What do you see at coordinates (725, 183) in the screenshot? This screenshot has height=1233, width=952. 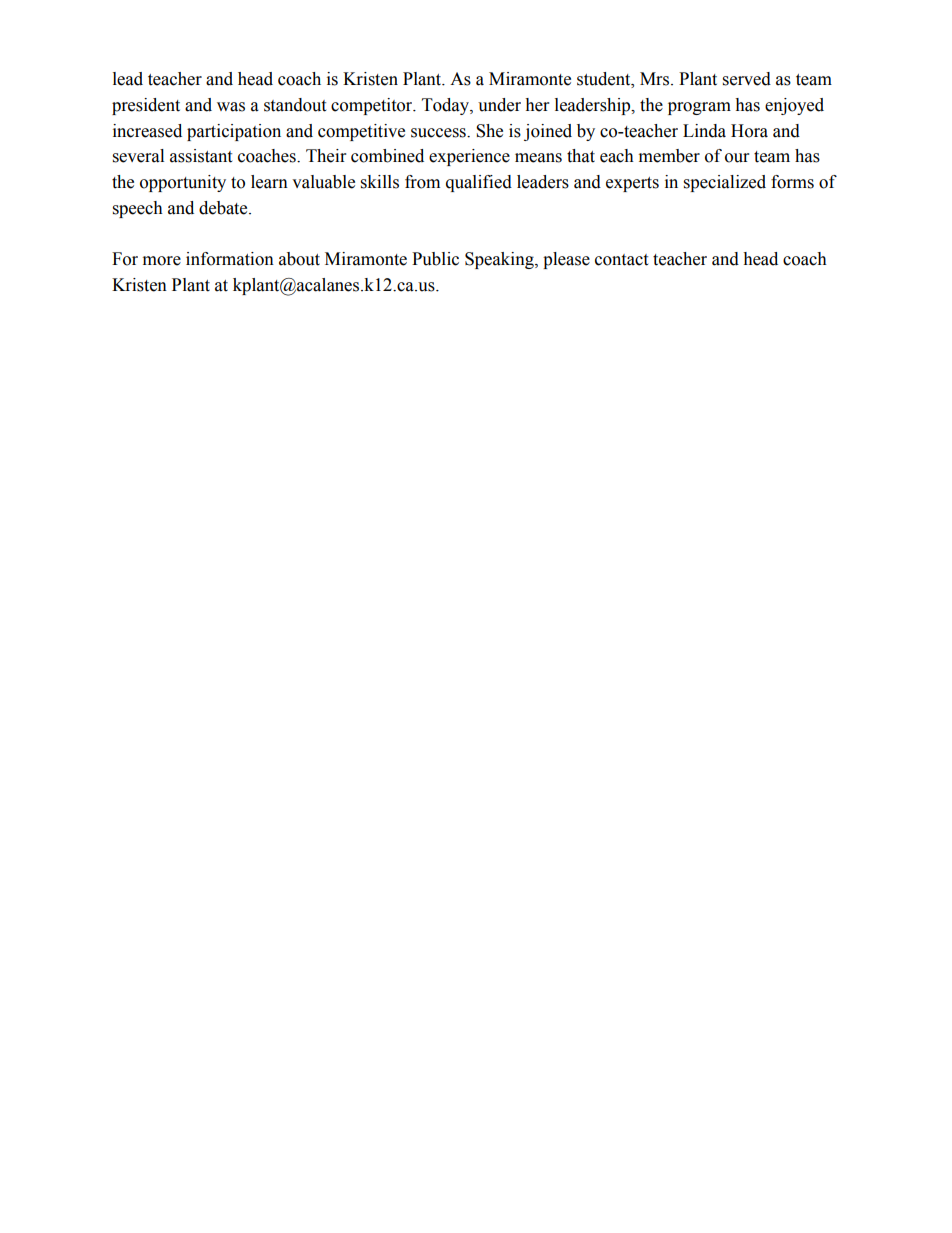 I see `specialized` at bounding box center [725, 183].
